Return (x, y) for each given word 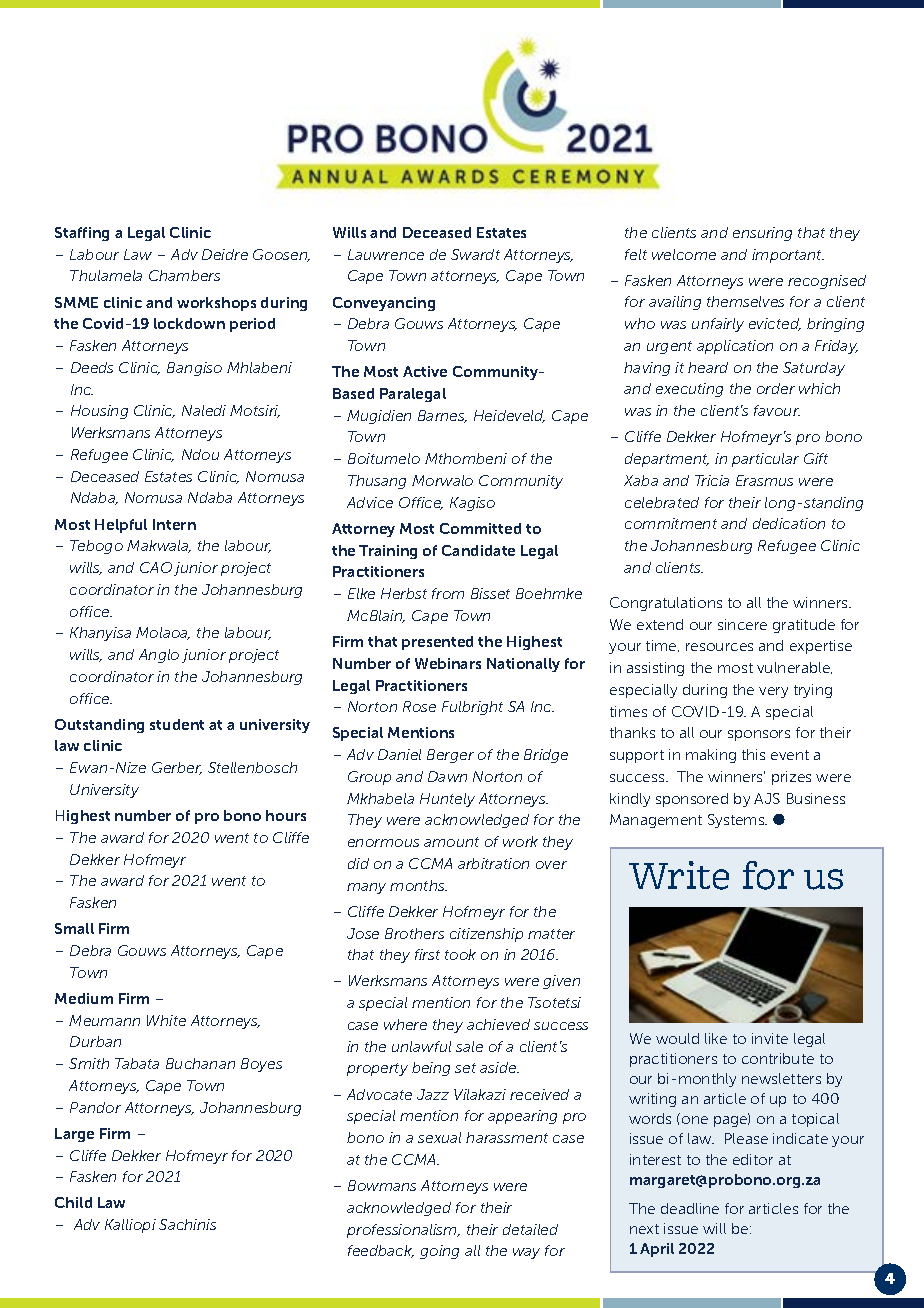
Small (74, 928)
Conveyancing (384, 304)
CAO (156, 567)
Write (679, 875)
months (418, 885)
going (439, 1252)
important (788, 256)
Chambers (184, 275)
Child (73, 1202)
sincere (742, 624)
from (448, 593)
